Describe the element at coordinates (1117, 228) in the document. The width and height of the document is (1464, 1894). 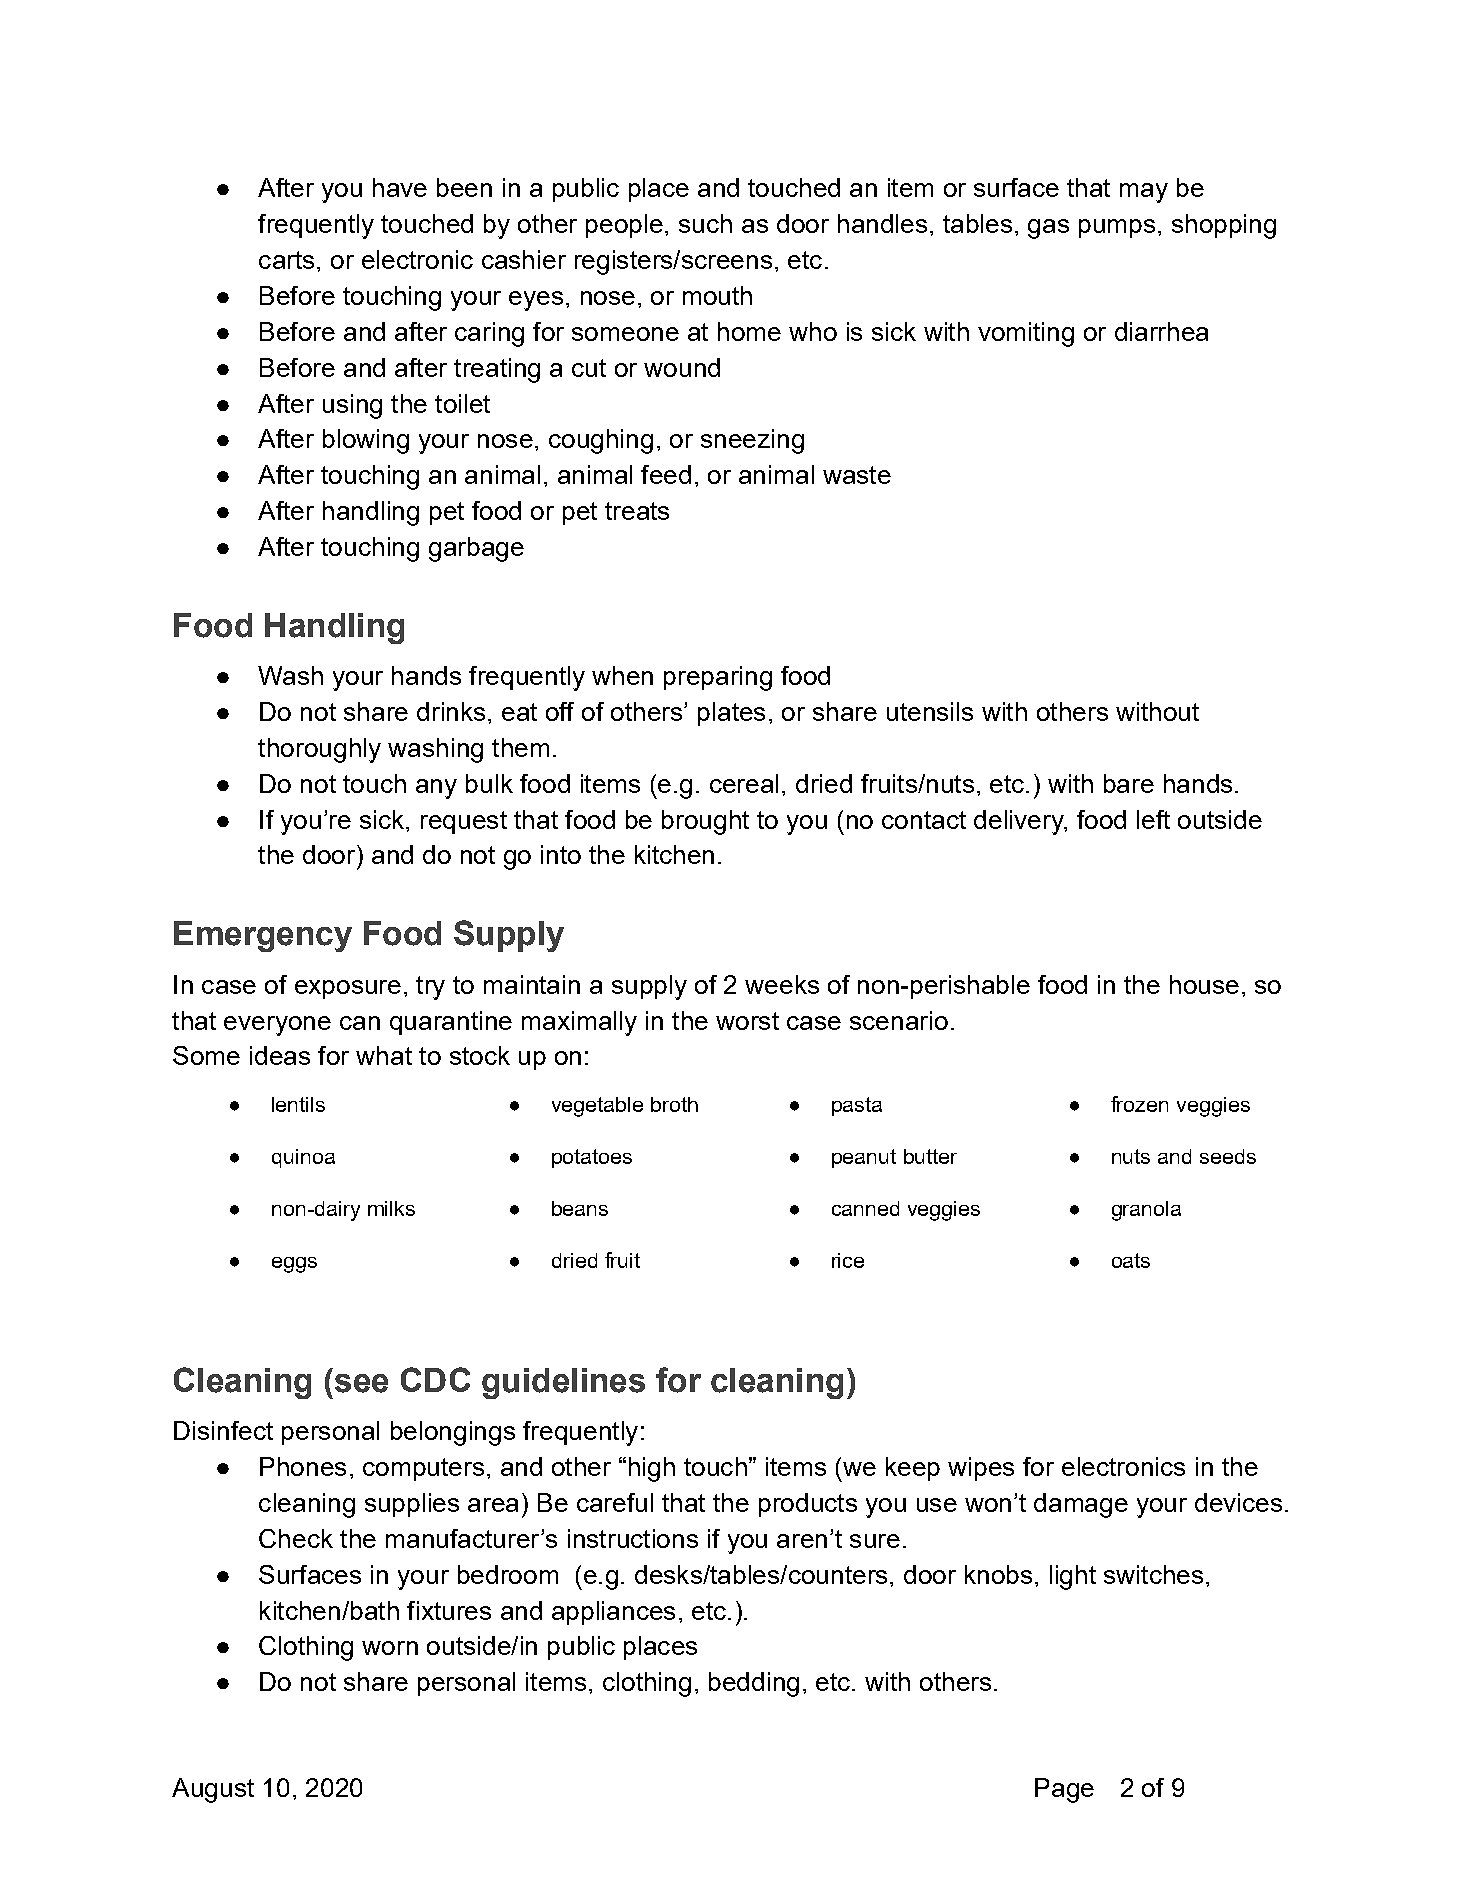
I see `pumps` at that location.
